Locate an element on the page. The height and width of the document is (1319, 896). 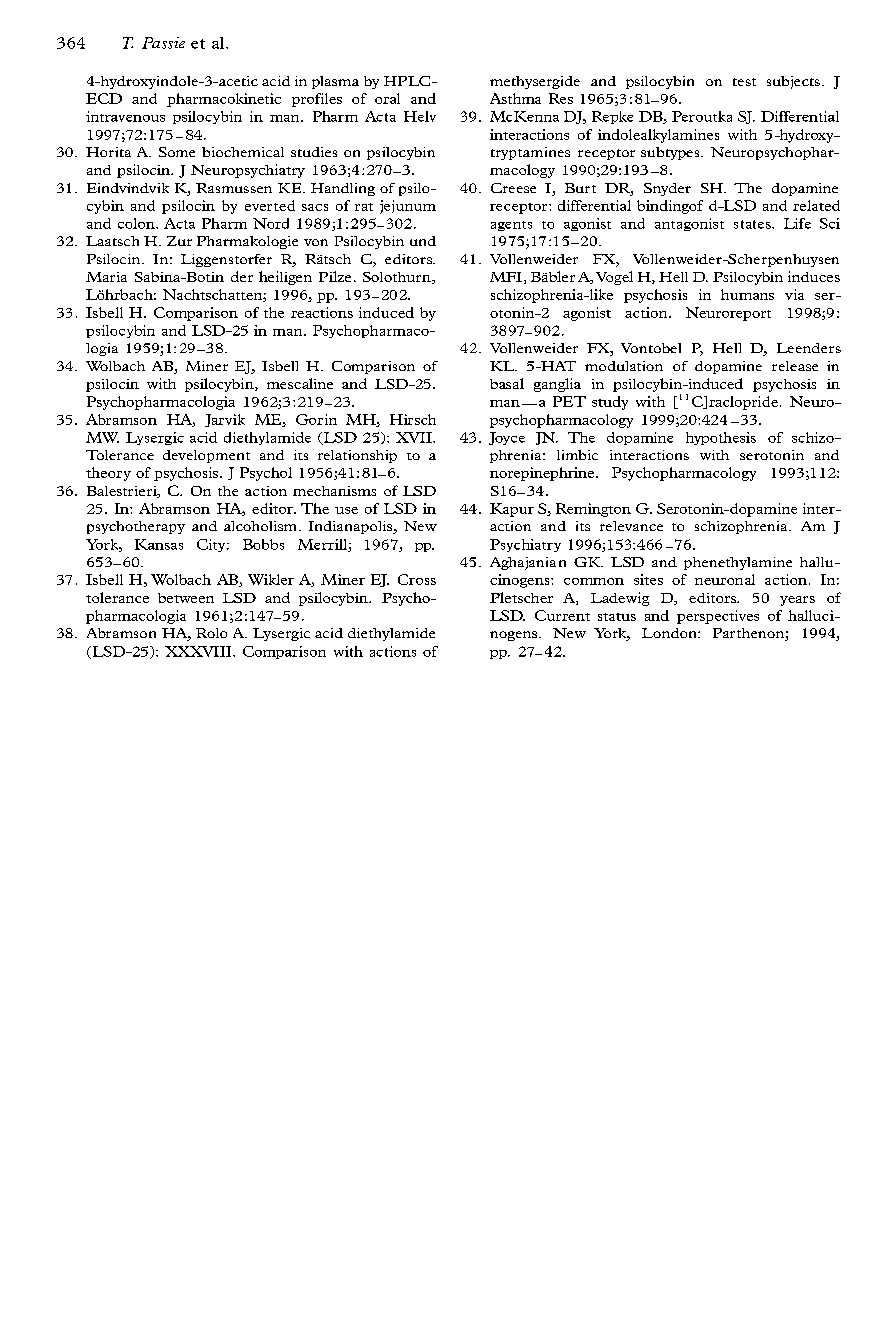
alcoholism is located at coordinates (260, 526).
